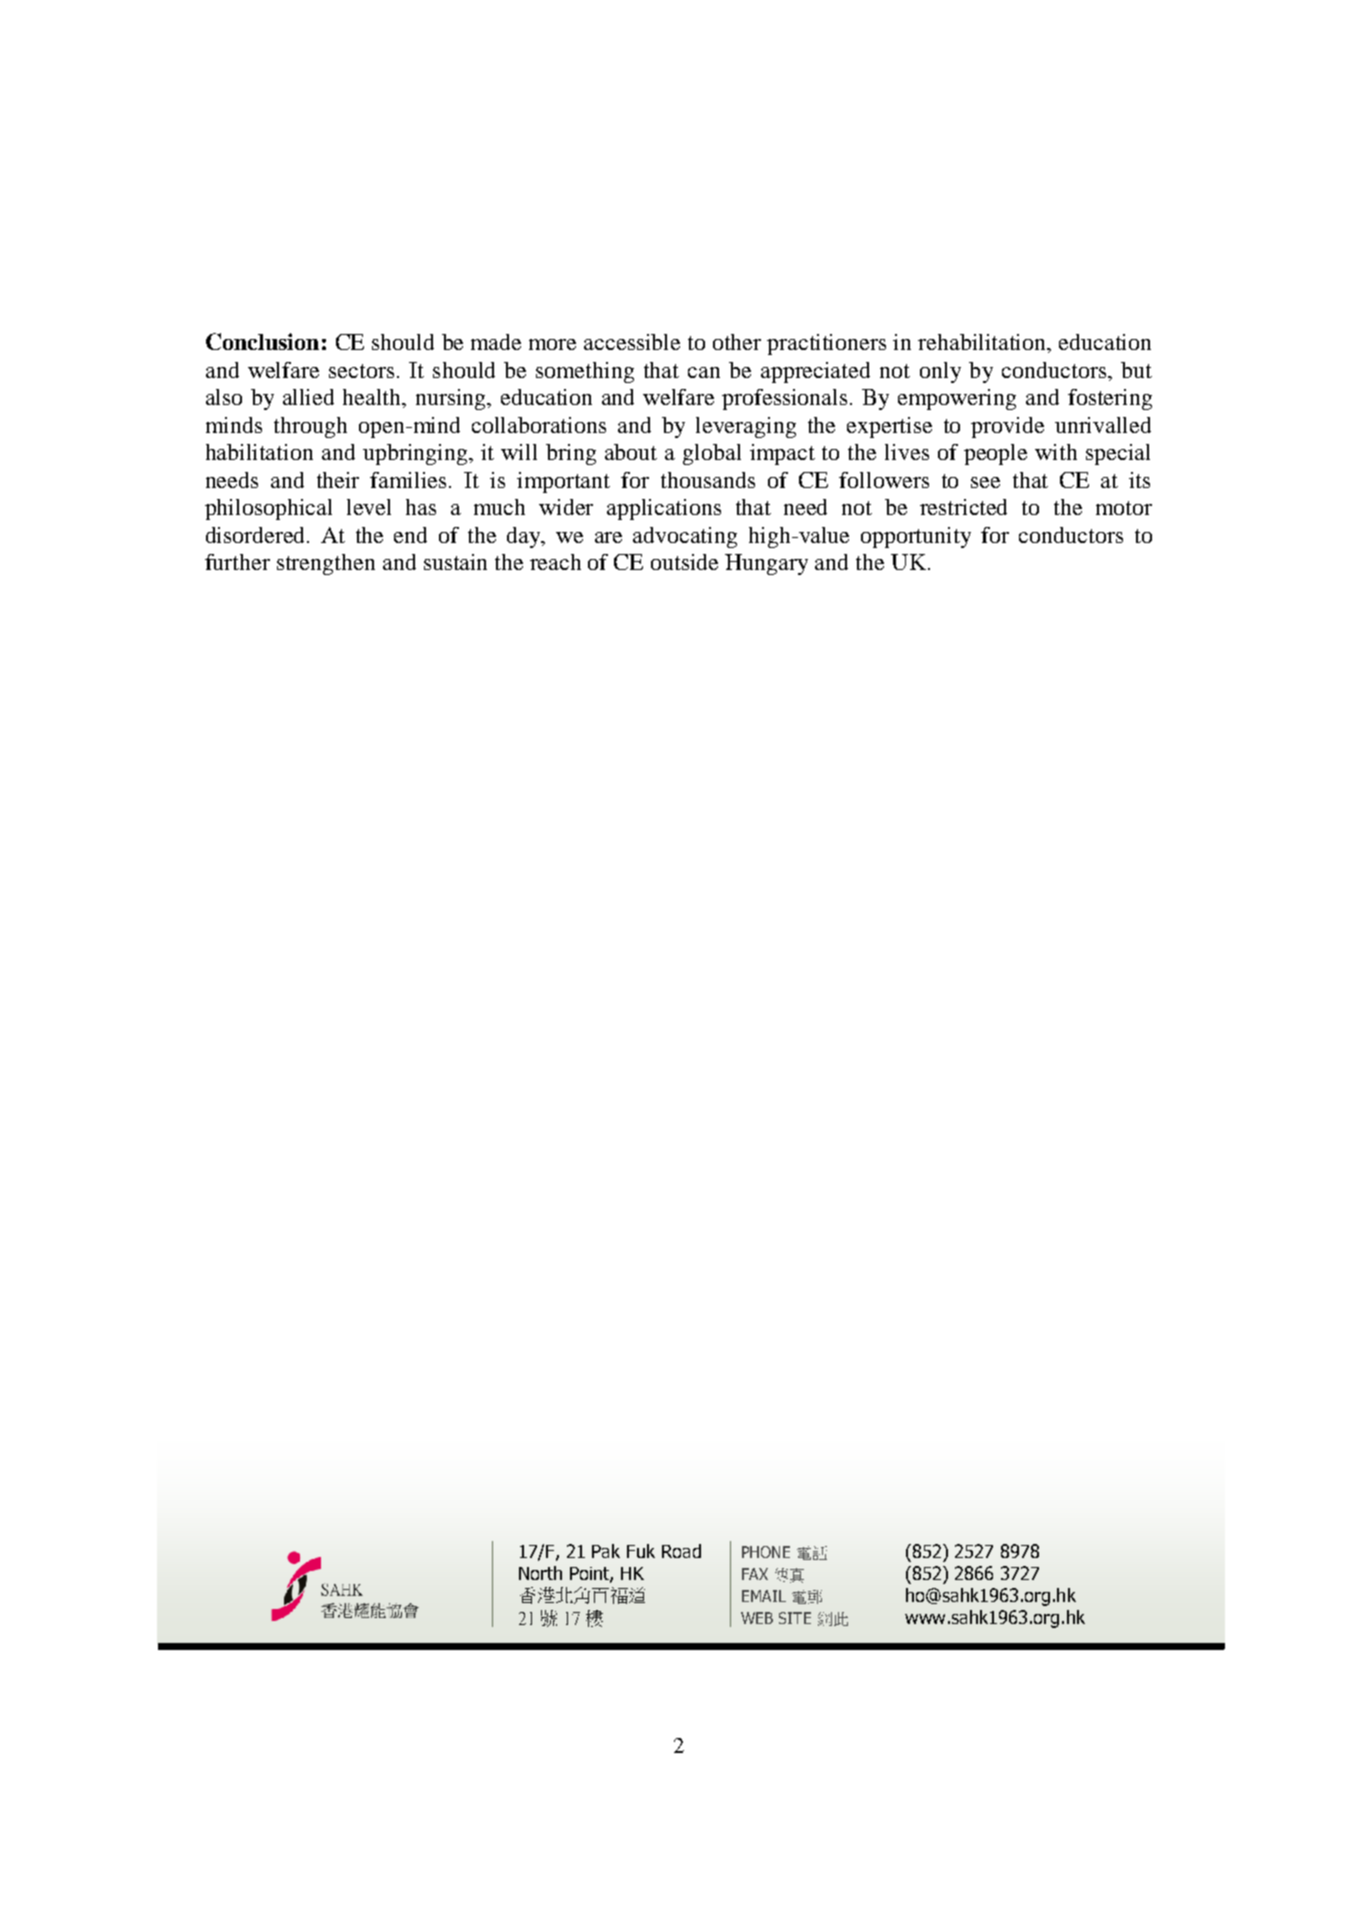  Describe the element at coordinates (540, 1573) in the page. I see `North` at that location.
